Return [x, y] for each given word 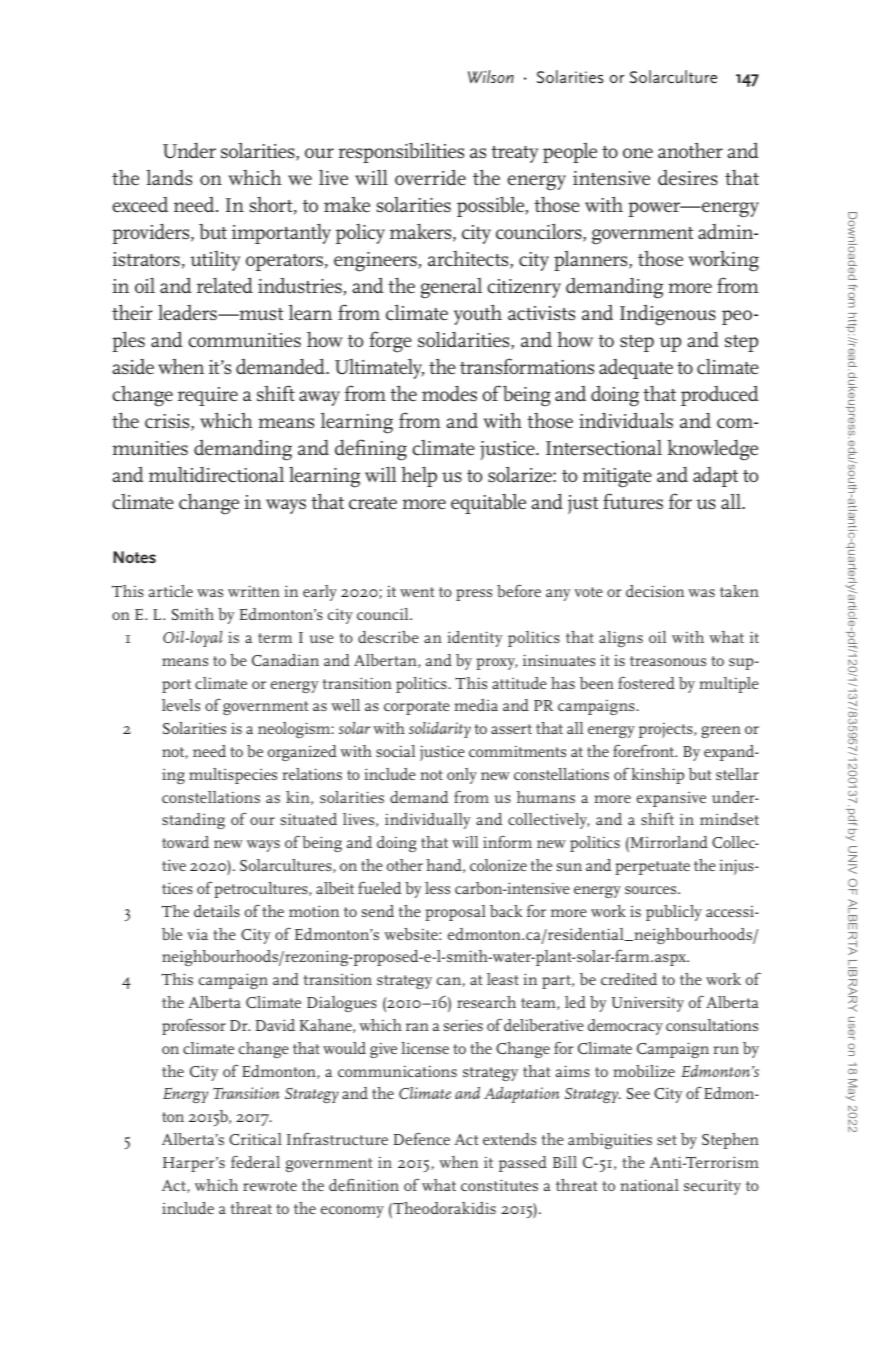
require [208, 396]
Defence [421, 1138]
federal [255, 1162]
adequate [636, 369]
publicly [674, 913]
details [217, 911]
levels [181, 705]
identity [474, 639]
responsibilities [401, 153]
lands [169, 177]
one [638, 153]
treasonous [668, 661]
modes [449, 394]
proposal [455, 913]
